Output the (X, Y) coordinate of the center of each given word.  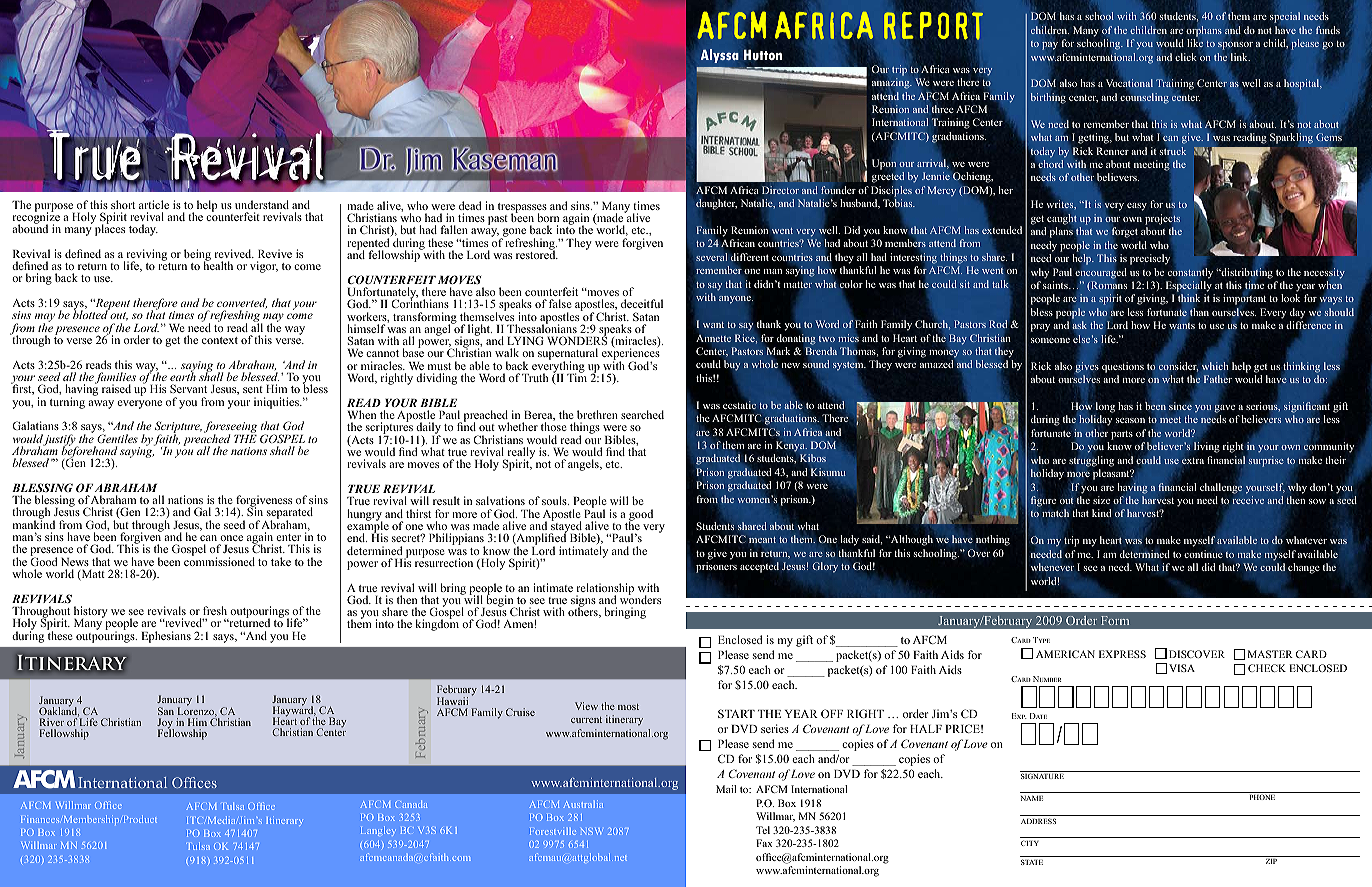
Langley (378, 831)
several (711, 257)
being (197, 256)
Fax (764, 843)
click (1186, 57)
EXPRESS (1122, 654)
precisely (1150, 259)
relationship (605, 590)
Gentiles (117, 438)
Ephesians (166, 637)
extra (1192, 459)
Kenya (791, 446)
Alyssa (720, 56)
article (154, 204)
